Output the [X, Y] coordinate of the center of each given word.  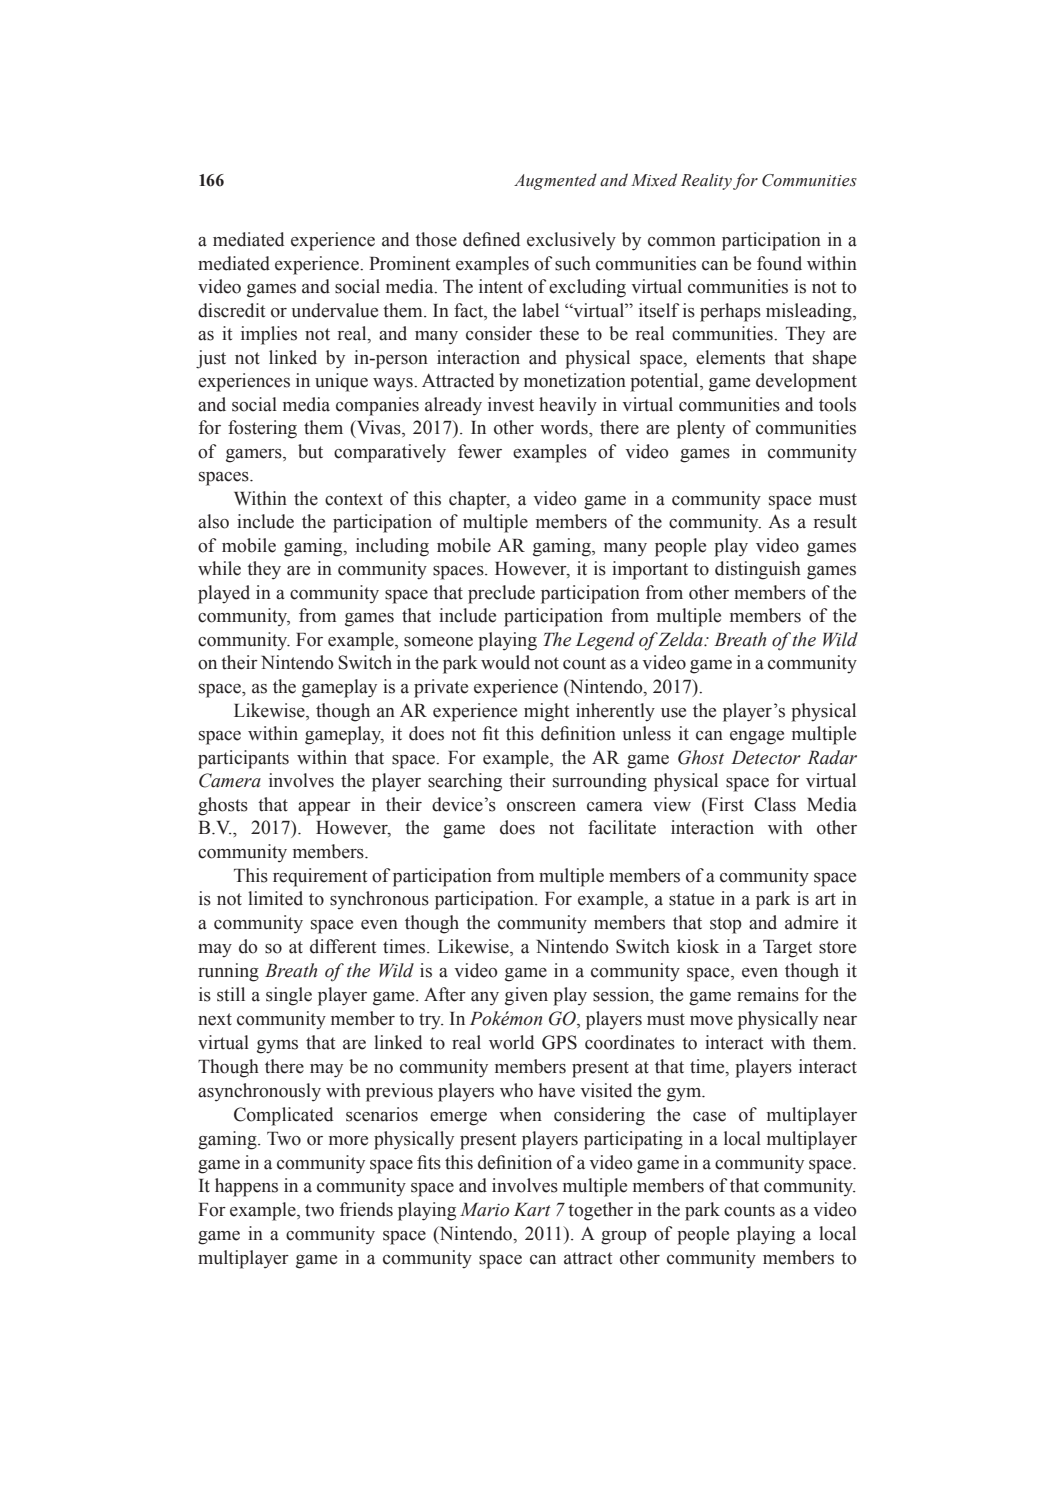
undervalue [334, 310]
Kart [532, 1210]
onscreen [541, 807]
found [779, 263]
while [219, 568]
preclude [501, 594]
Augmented [555, 181]
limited [275, 898]
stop [726, 925]
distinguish [758, 570]
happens [246, 1187]
